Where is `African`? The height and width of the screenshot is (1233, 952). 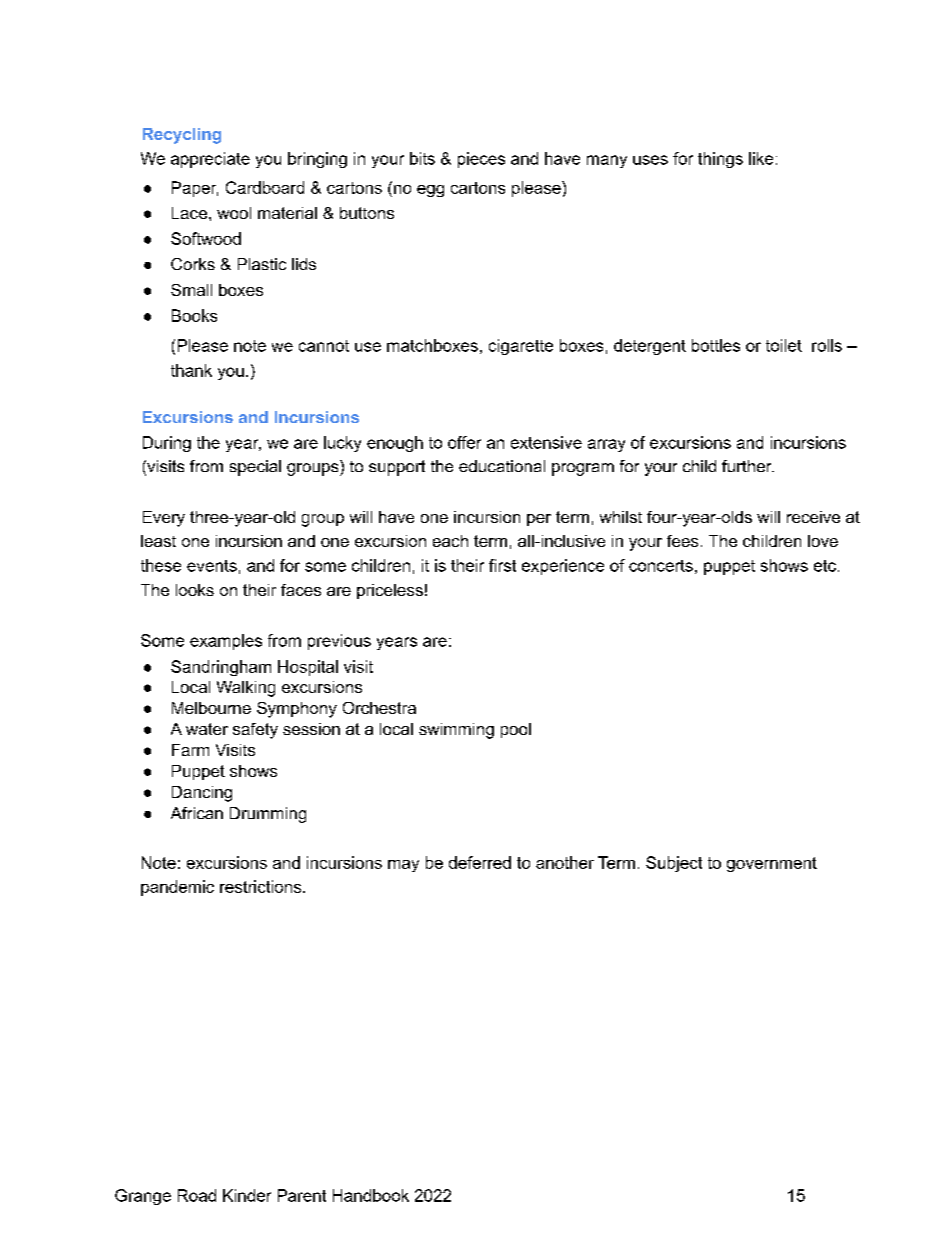
African is located at coordinates (197, 813).
